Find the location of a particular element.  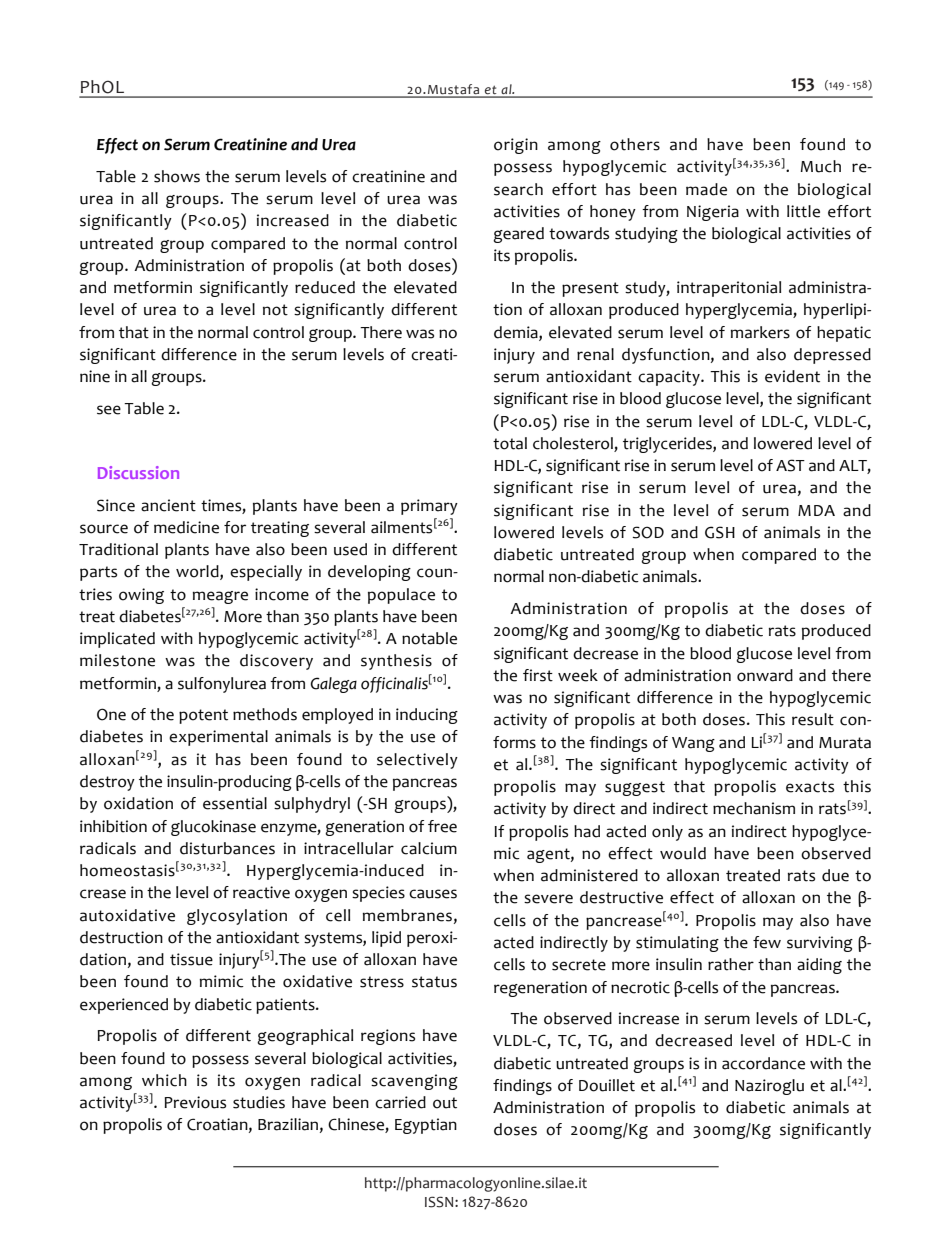

would is located at coordinates (683, 853).
